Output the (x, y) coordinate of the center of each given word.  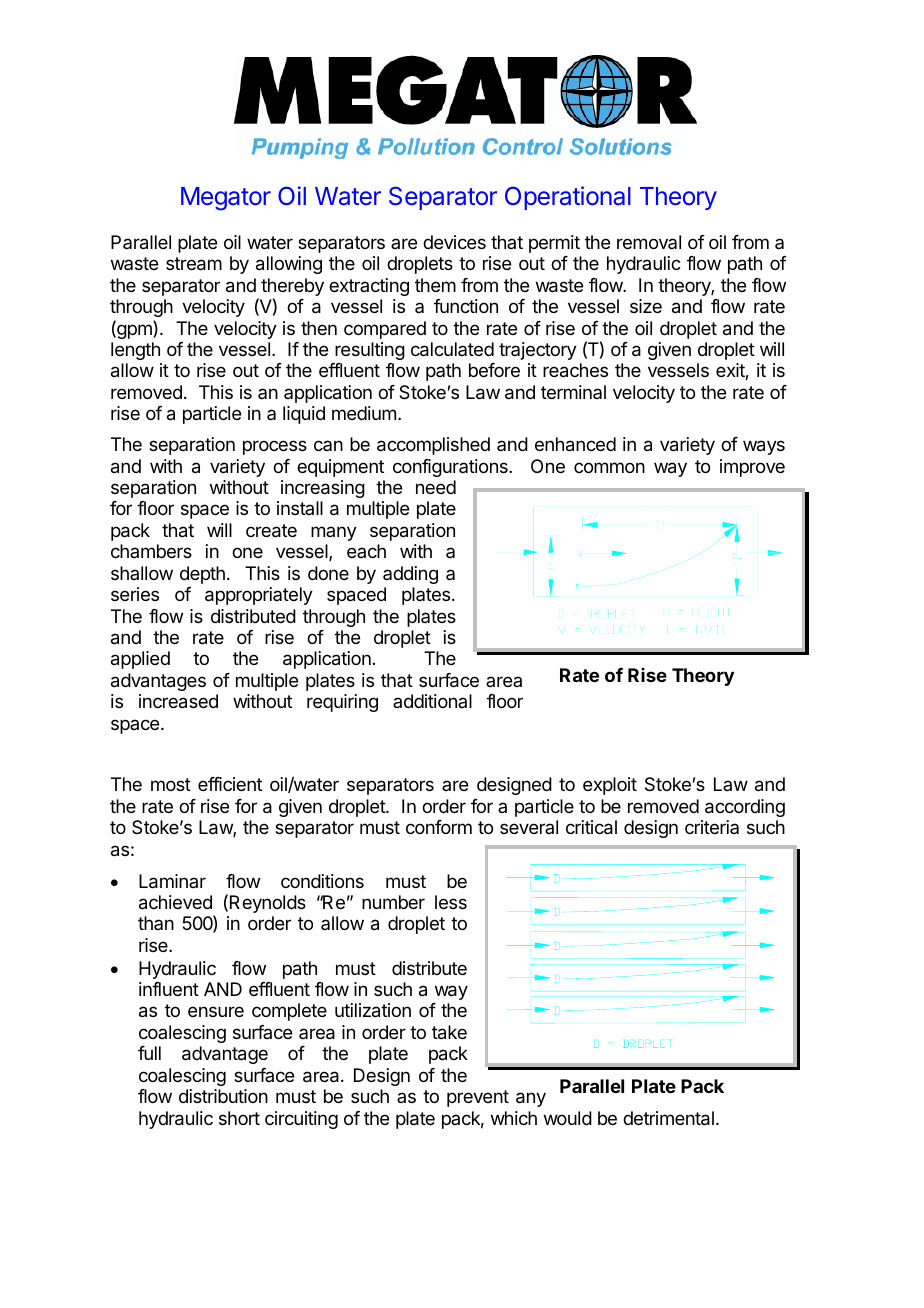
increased (178, 701)
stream (194, 264)
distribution (223, 1096)
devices (454, 242)
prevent (478, 1098)
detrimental (668, 1118)
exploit (610, 786)
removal (649, 242)
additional (432, 701)
